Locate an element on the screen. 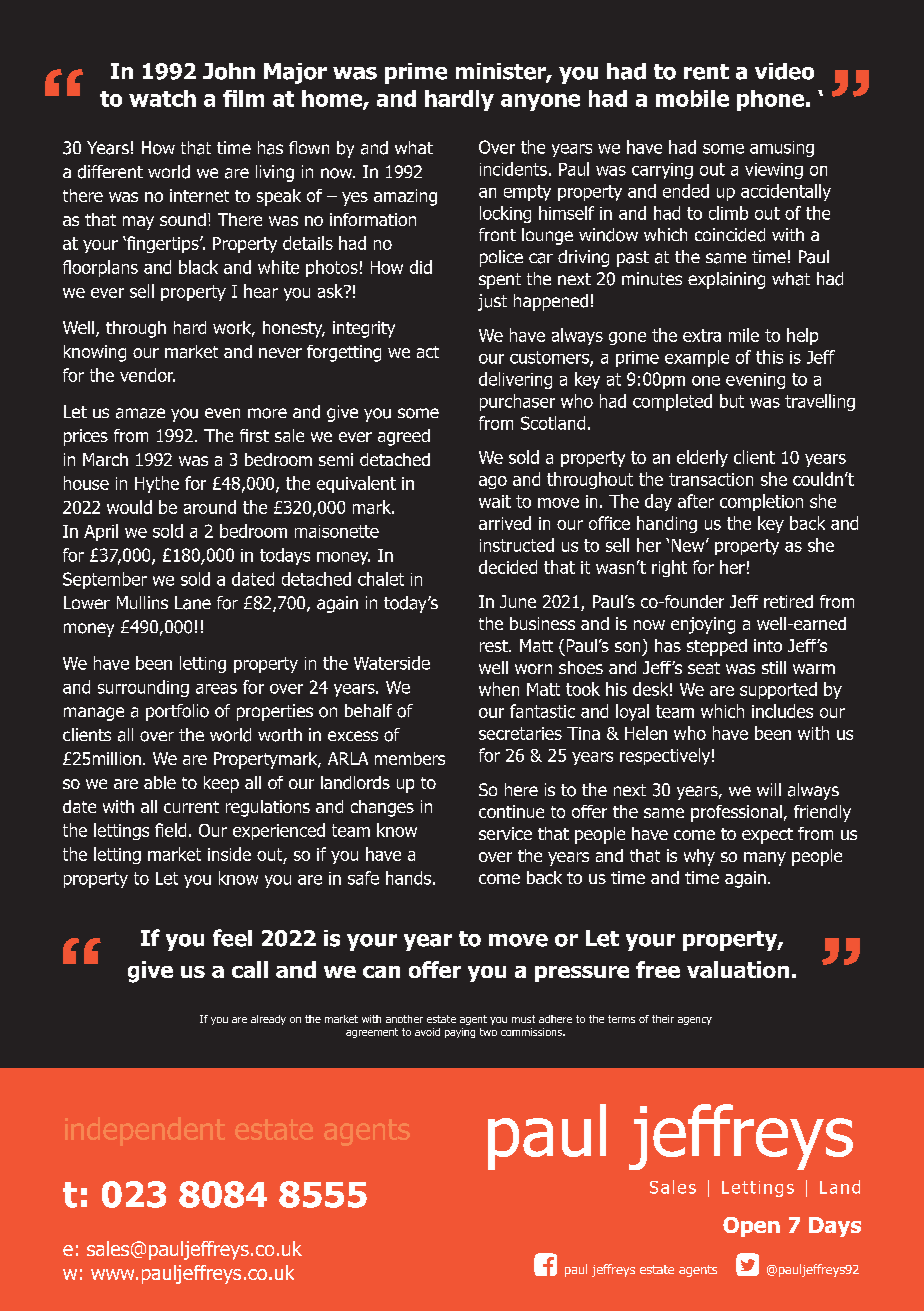 Image resolution: width=924 pixels, height=1311 pixels. watch is located at coordinates (162, 98).
